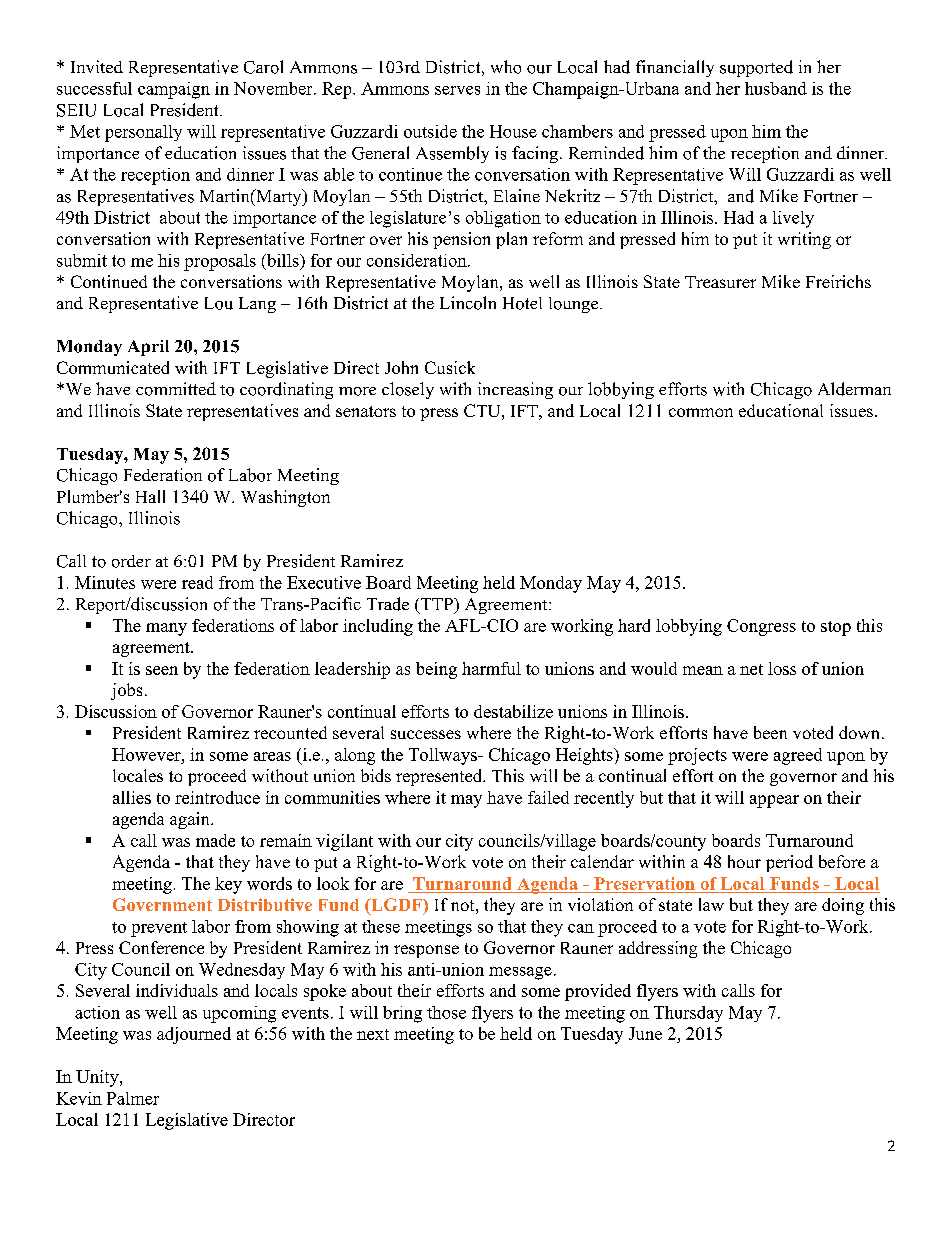  I want to click on TTP, so click(438, 604).
